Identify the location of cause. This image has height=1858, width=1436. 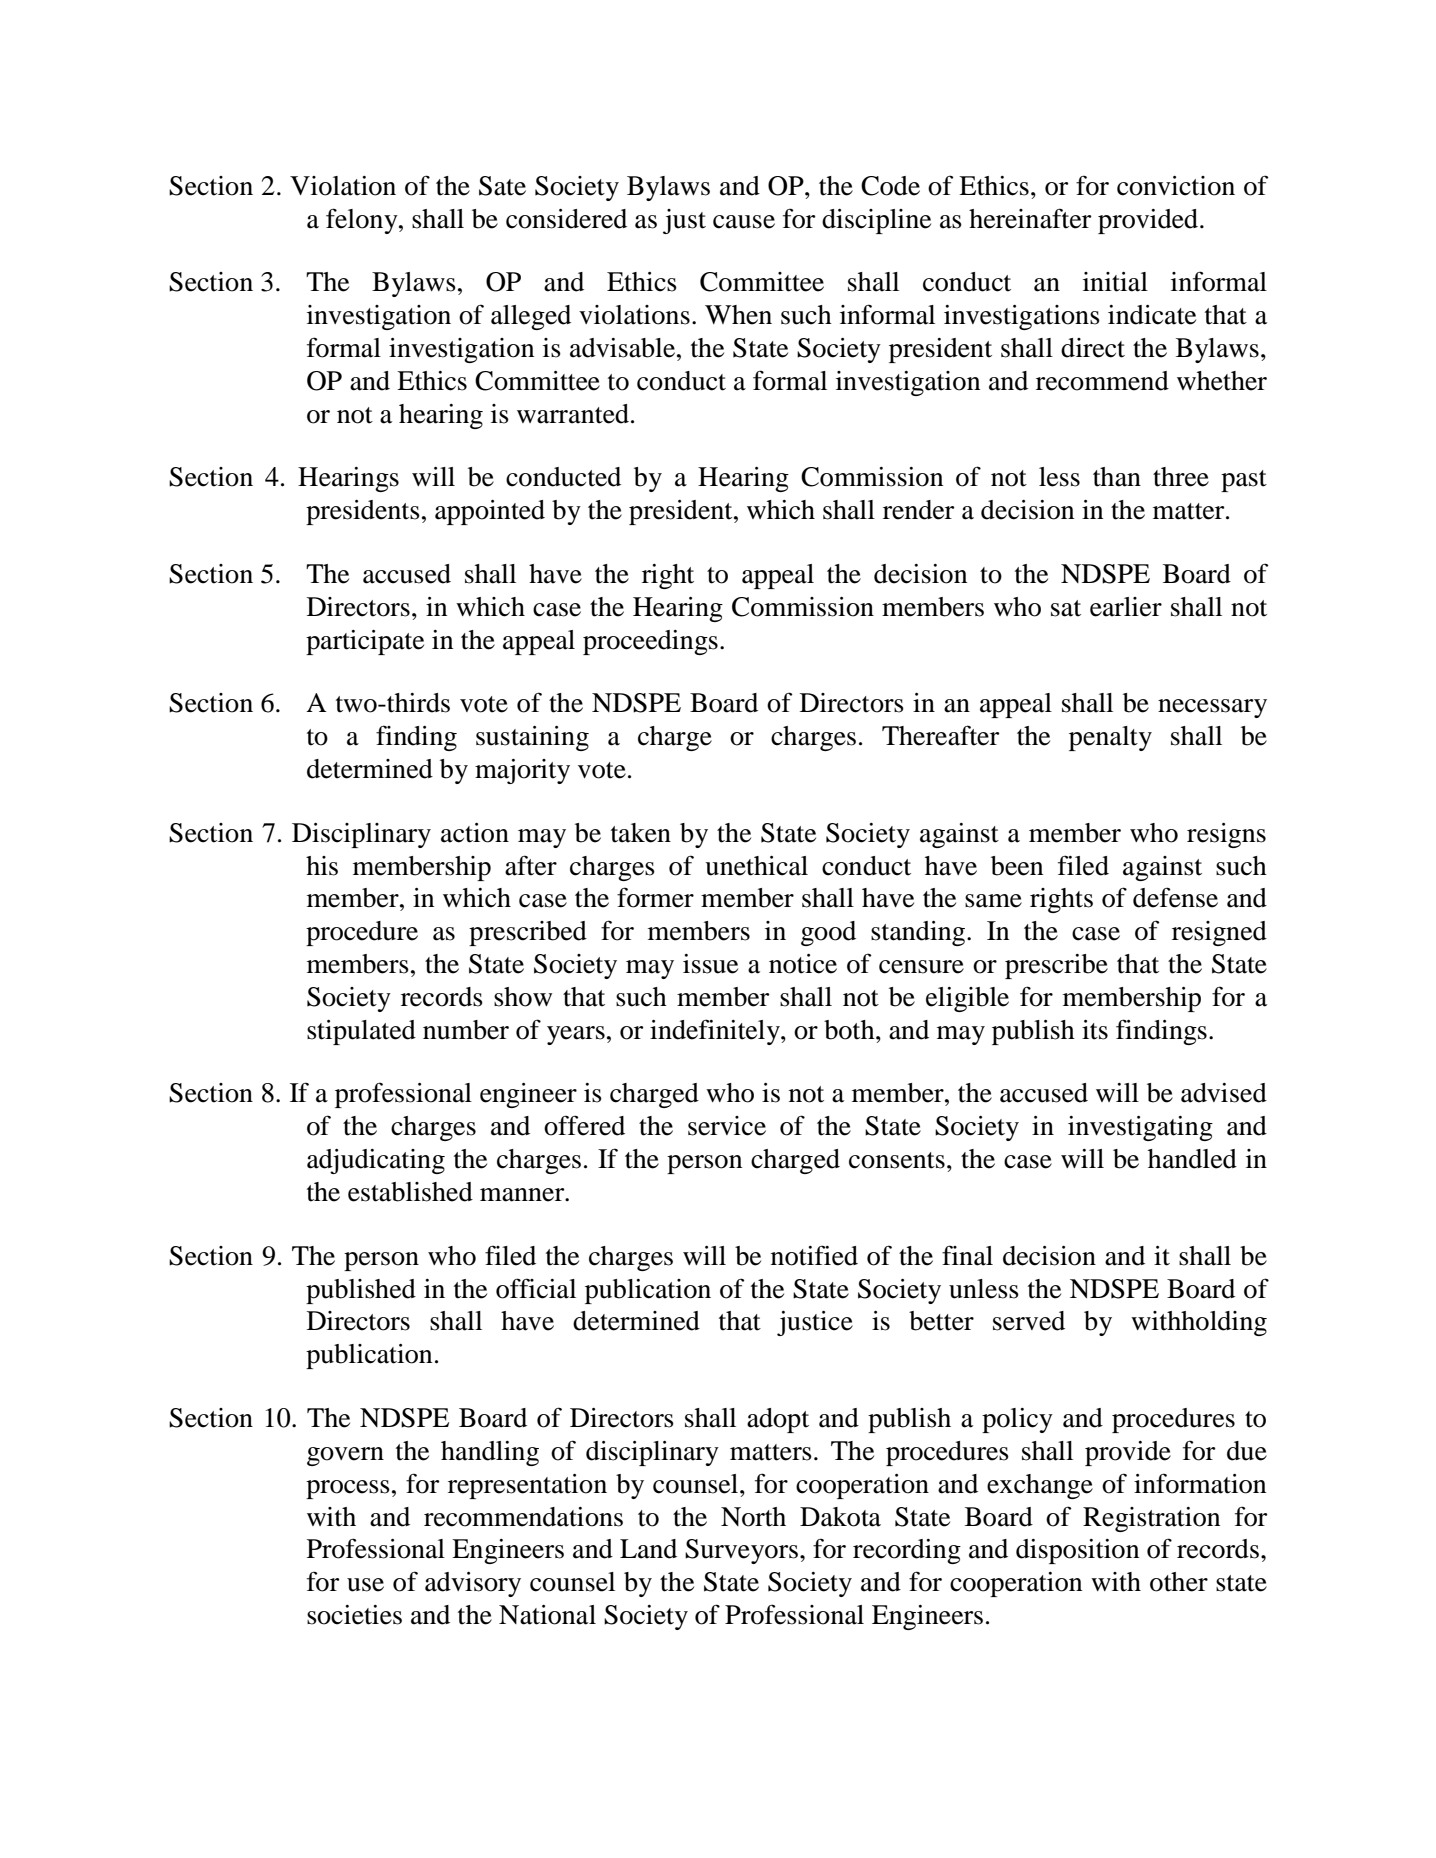
(744, 222).
